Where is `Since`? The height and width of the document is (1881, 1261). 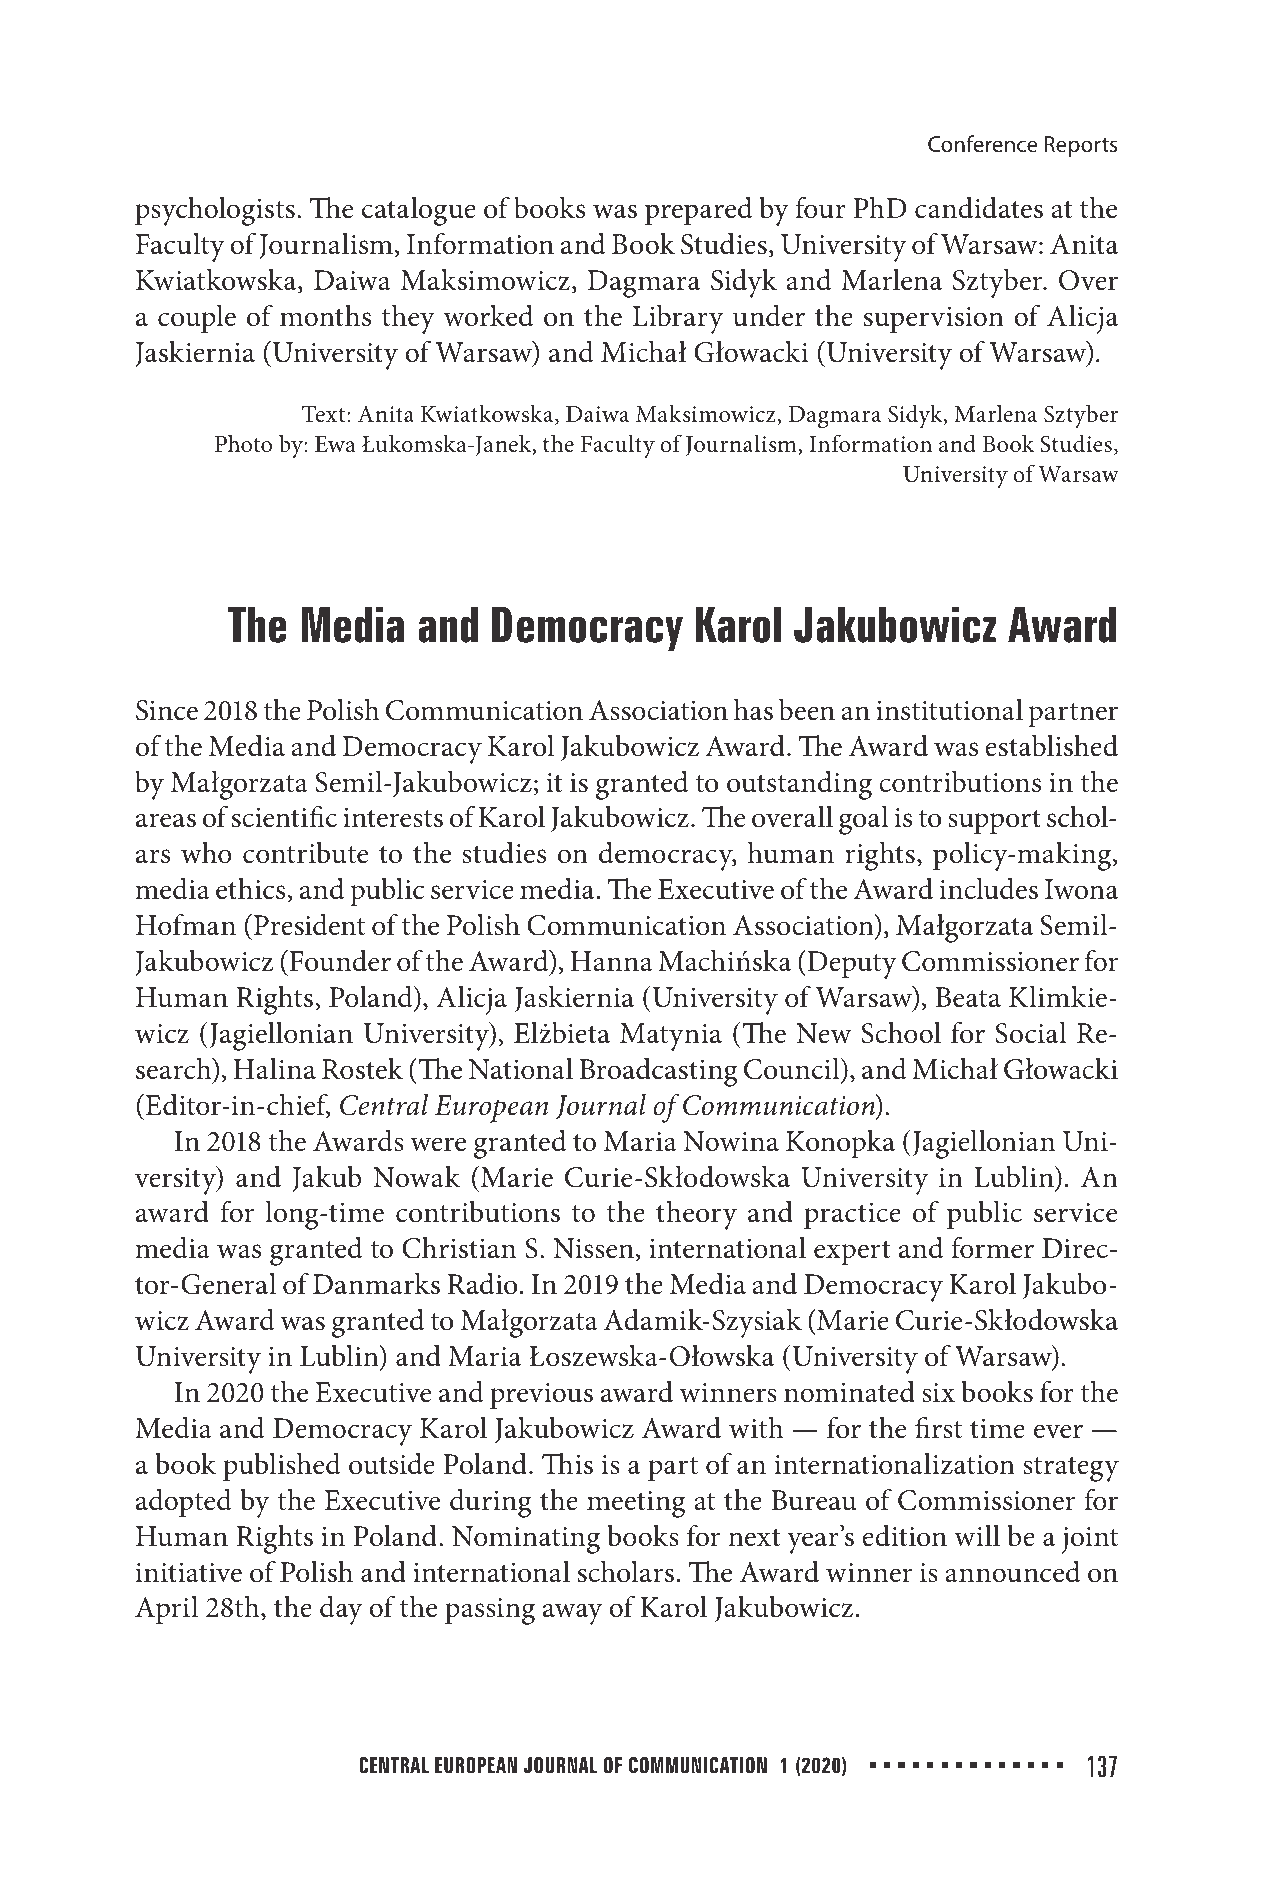
Since is located at coordinates (167, 710).
